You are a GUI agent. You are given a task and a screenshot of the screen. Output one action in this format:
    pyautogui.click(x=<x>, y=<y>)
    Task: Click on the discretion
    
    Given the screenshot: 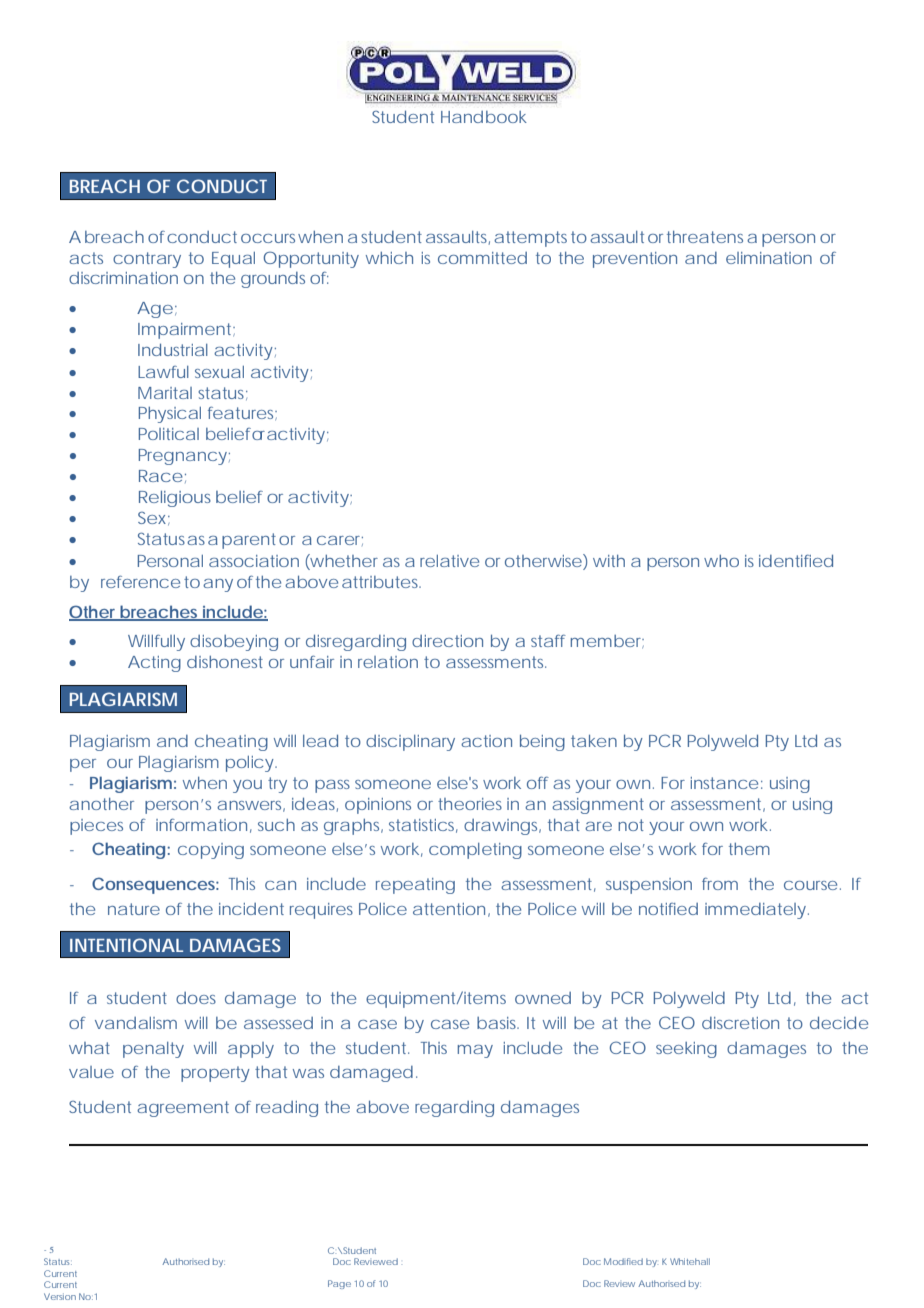 What is the action you would take?
    pyautogui.click(x=740, y=1023)
